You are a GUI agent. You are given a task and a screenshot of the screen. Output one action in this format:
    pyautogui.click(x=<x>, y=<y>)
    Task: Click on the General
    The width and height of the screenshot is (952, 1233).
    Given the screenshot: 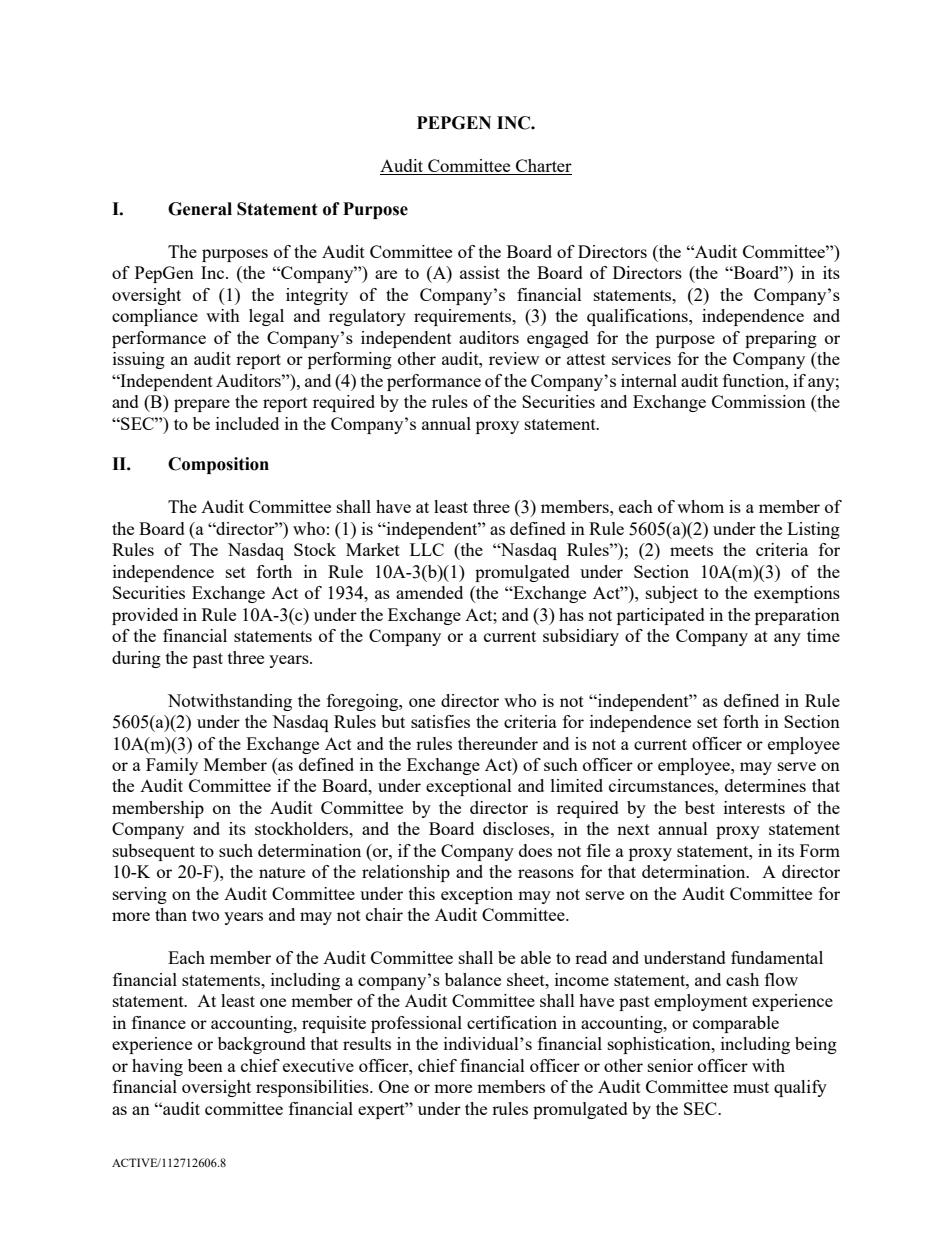 What is the action you would take?
    pyautogui.click(x=200, y=209)
